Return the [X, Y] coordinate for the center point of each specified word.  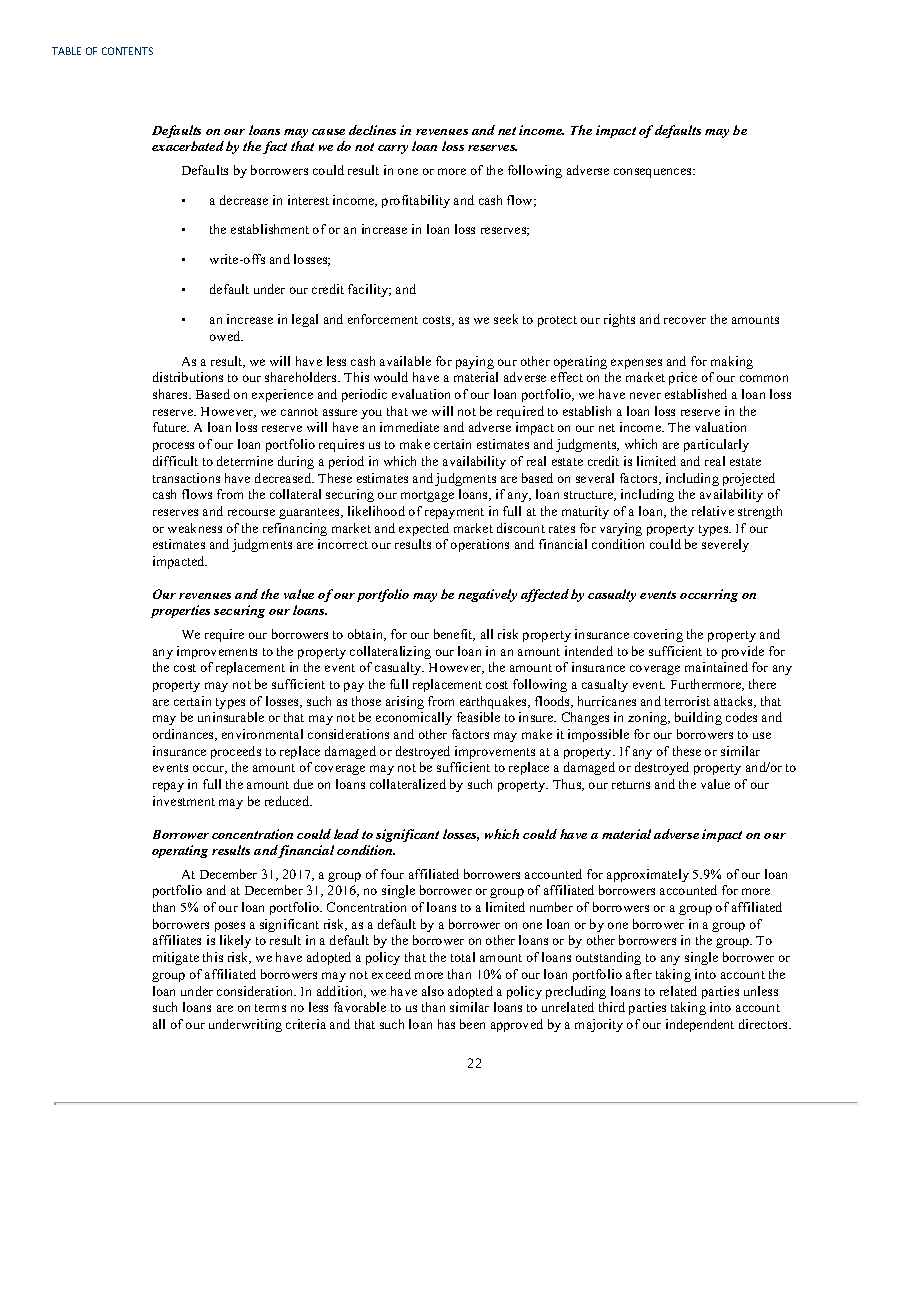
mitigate [176, 958]
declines [372, 130]
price [683, 378]
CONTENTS [127, 51]
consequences [654, 173]
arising [405, 702]
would [391, 377]
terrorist [687, 701]
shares [171, 394]
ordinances [184, 735]
